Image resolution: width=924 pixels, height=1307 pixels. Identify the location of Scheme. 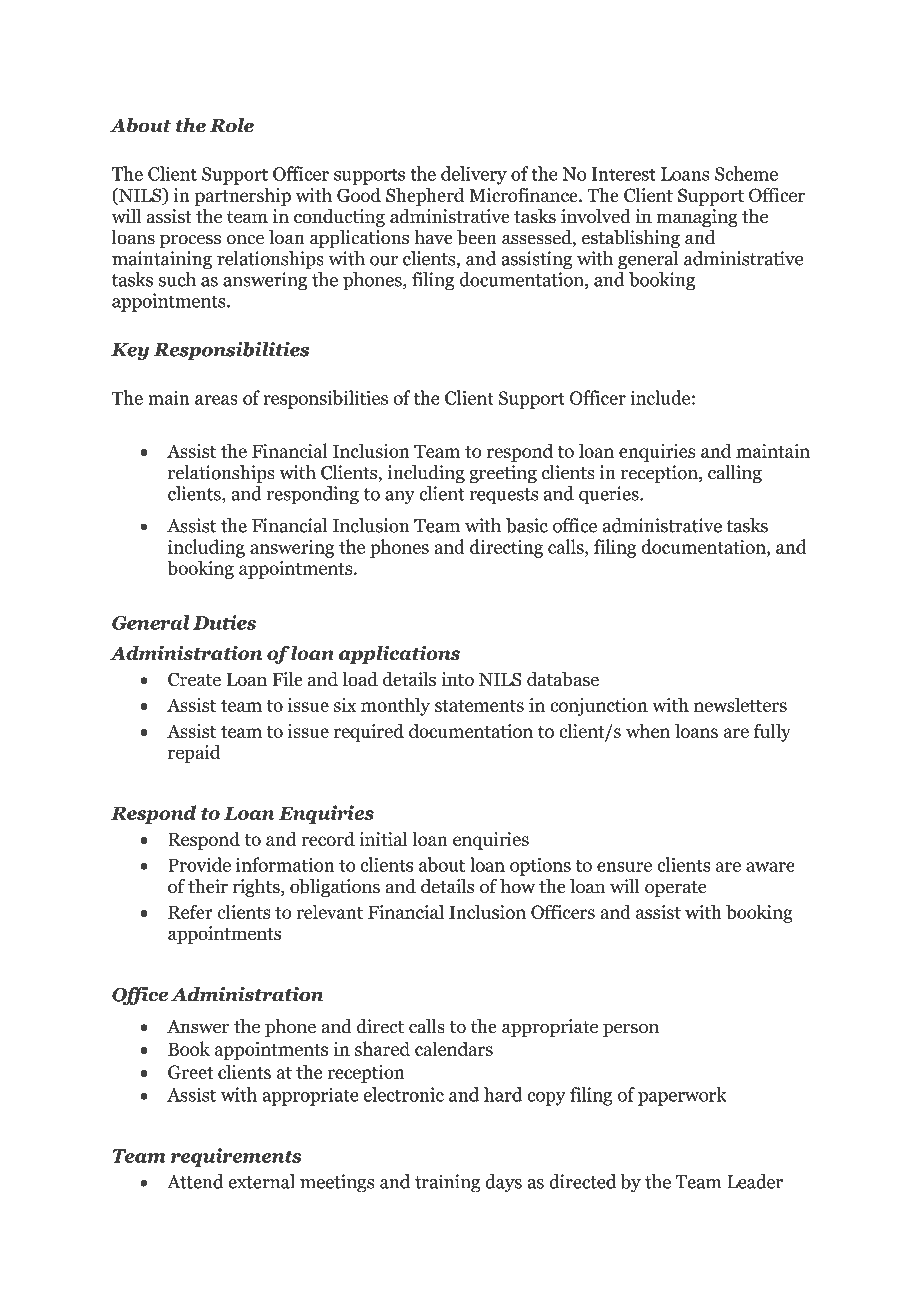
(746, 173).
